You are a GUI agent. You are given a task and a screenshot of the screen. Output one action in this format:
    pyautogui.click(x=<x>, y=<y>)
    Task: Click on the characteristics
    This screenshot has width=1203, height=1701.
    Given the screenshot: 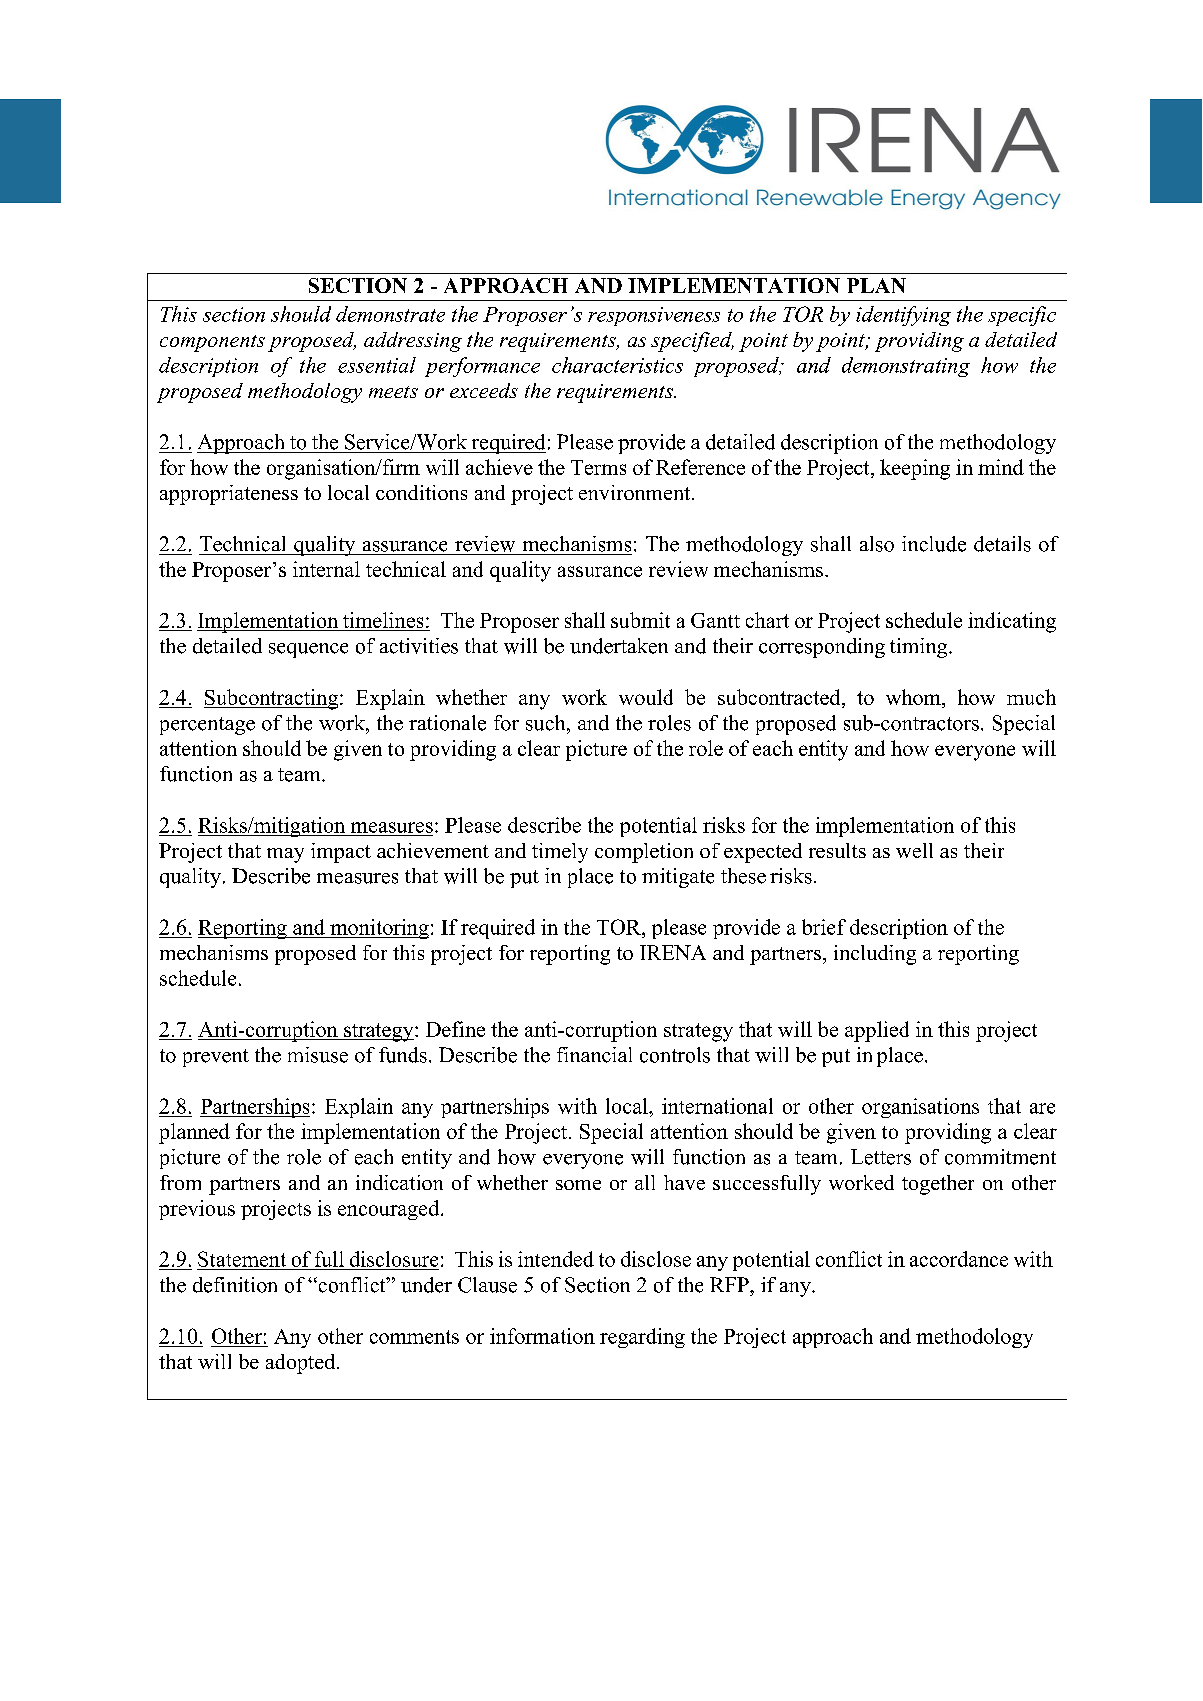 What is the action you would take?
    pyautogui.click(x=617, y=365)
